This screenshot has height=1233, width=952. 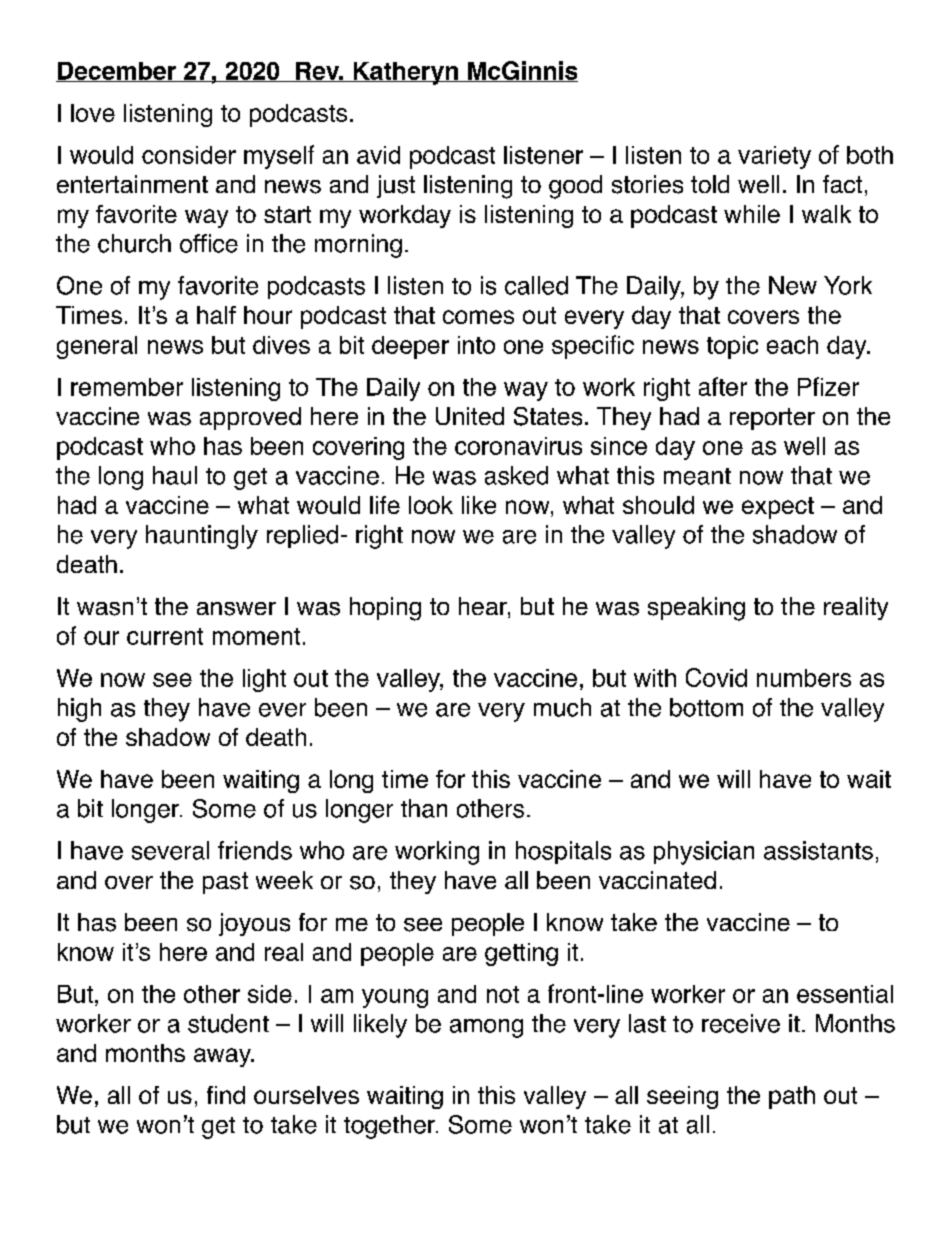 What do you see at coordinates (706, 707) in the screenshot?
I see `bottom` at bounding box center [706, 707].
